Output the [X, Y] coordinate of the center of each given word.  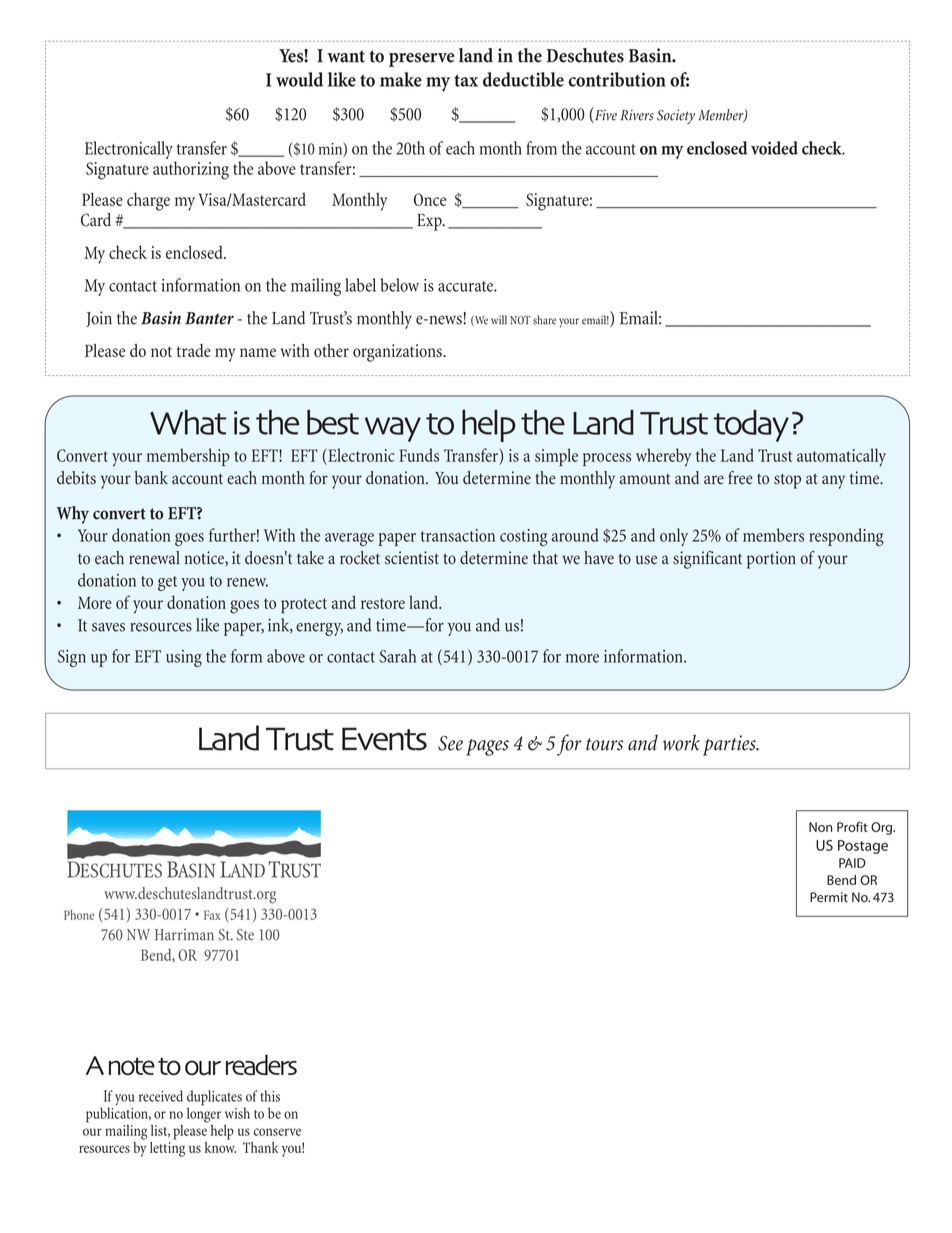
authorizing [191, 170]
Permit [829, 897]
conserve [277, 1132]
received [161, 1096]
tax [466, 81]
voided [774, 148]
